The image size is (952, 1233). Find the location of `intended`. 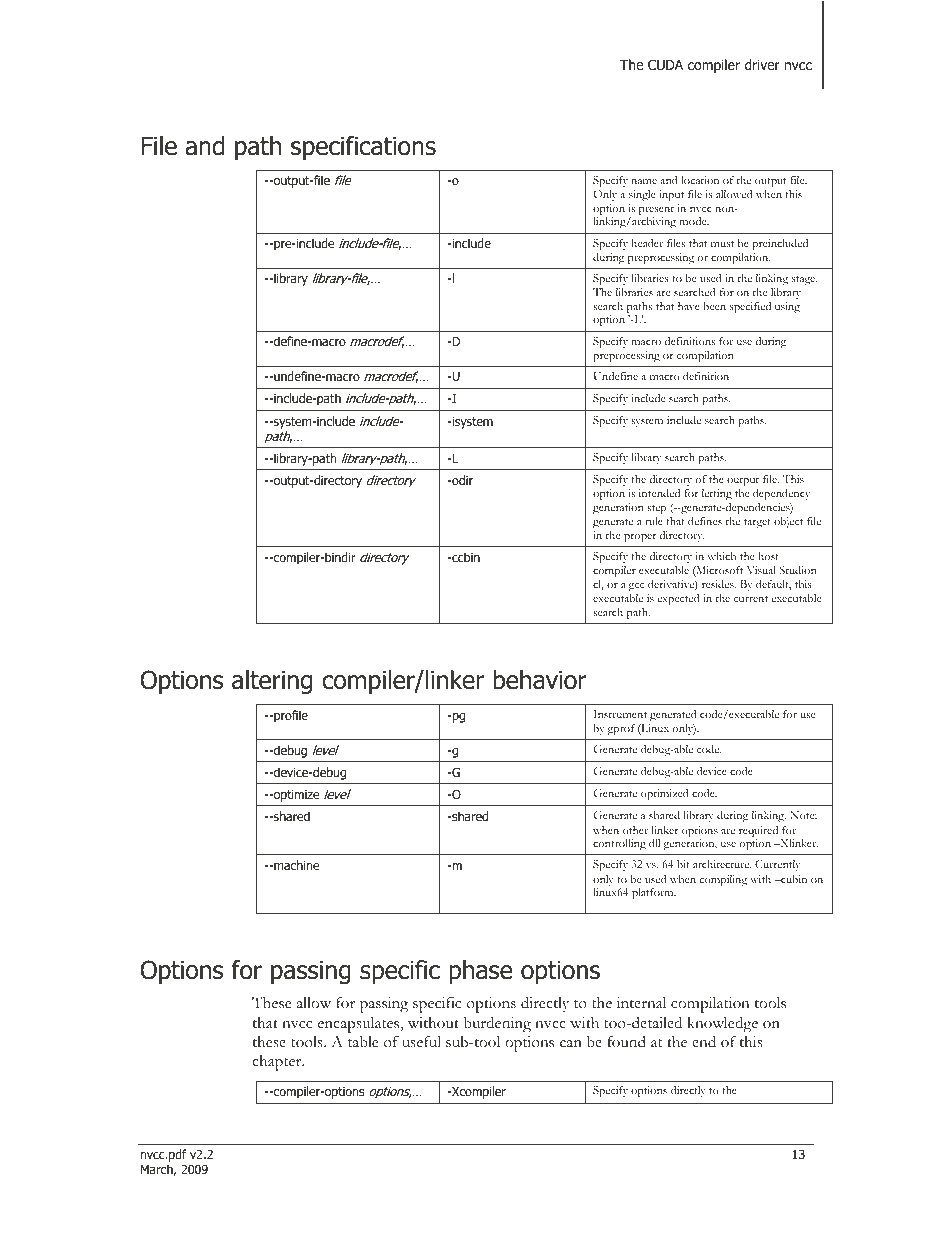

intended is located at coordinates (659, 493).
